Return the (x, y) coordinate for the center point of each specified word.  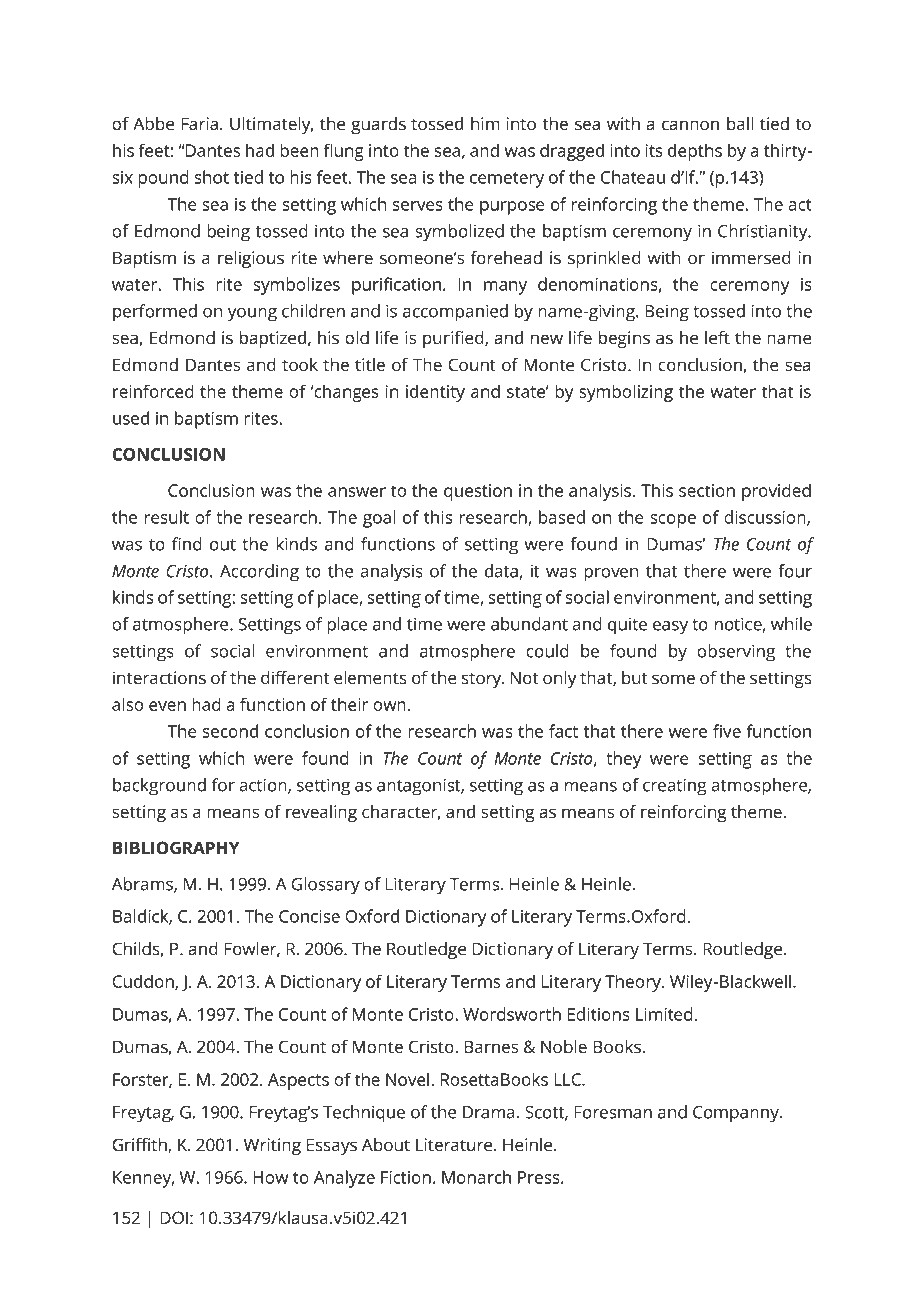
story (483, 680)
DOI (174, 1218)
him (485, 123)
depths (695, 152)
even (167, 706)
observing (736, 653)
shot (212, 177)
